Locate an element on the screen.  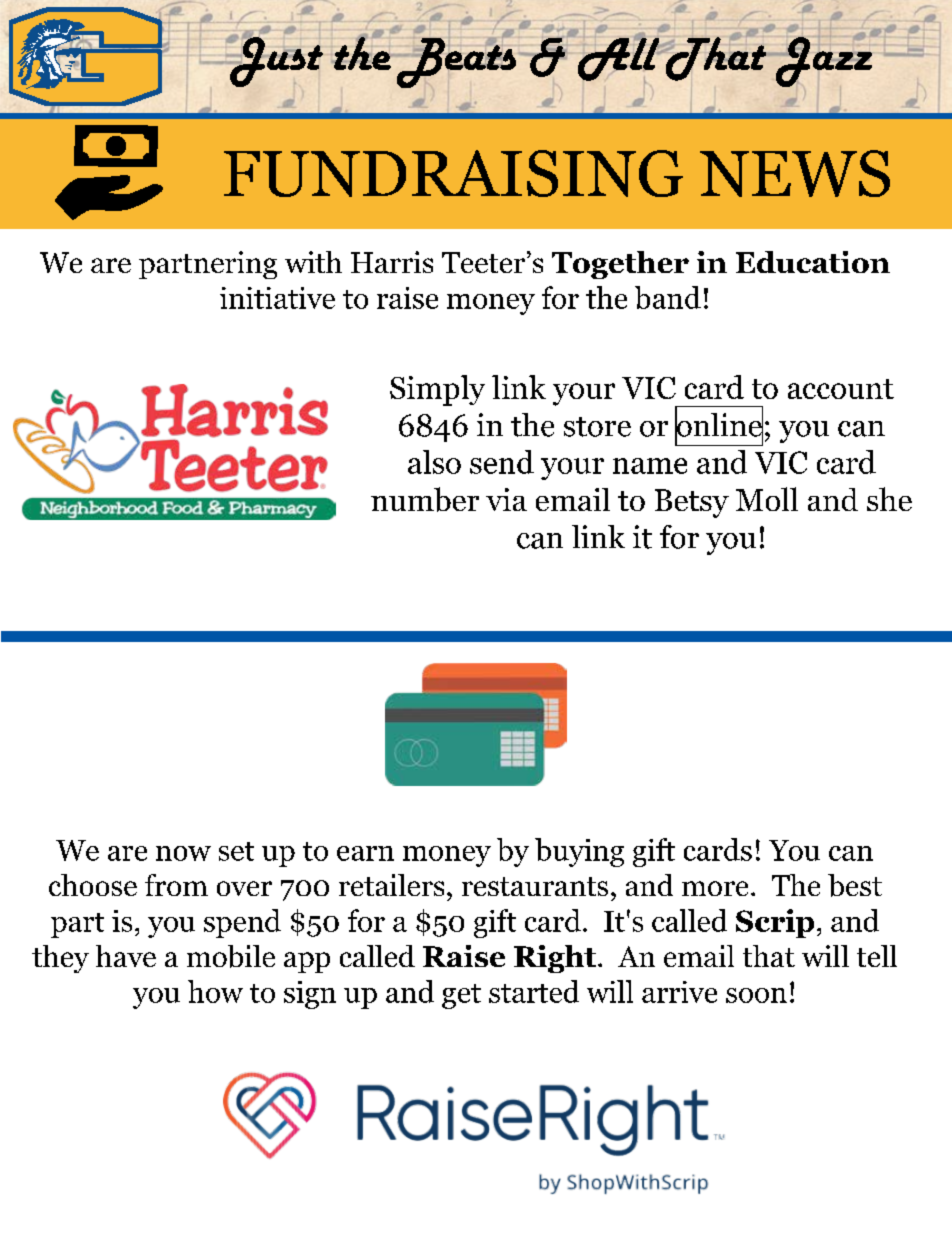
now is located at coordinates (183, 853).
